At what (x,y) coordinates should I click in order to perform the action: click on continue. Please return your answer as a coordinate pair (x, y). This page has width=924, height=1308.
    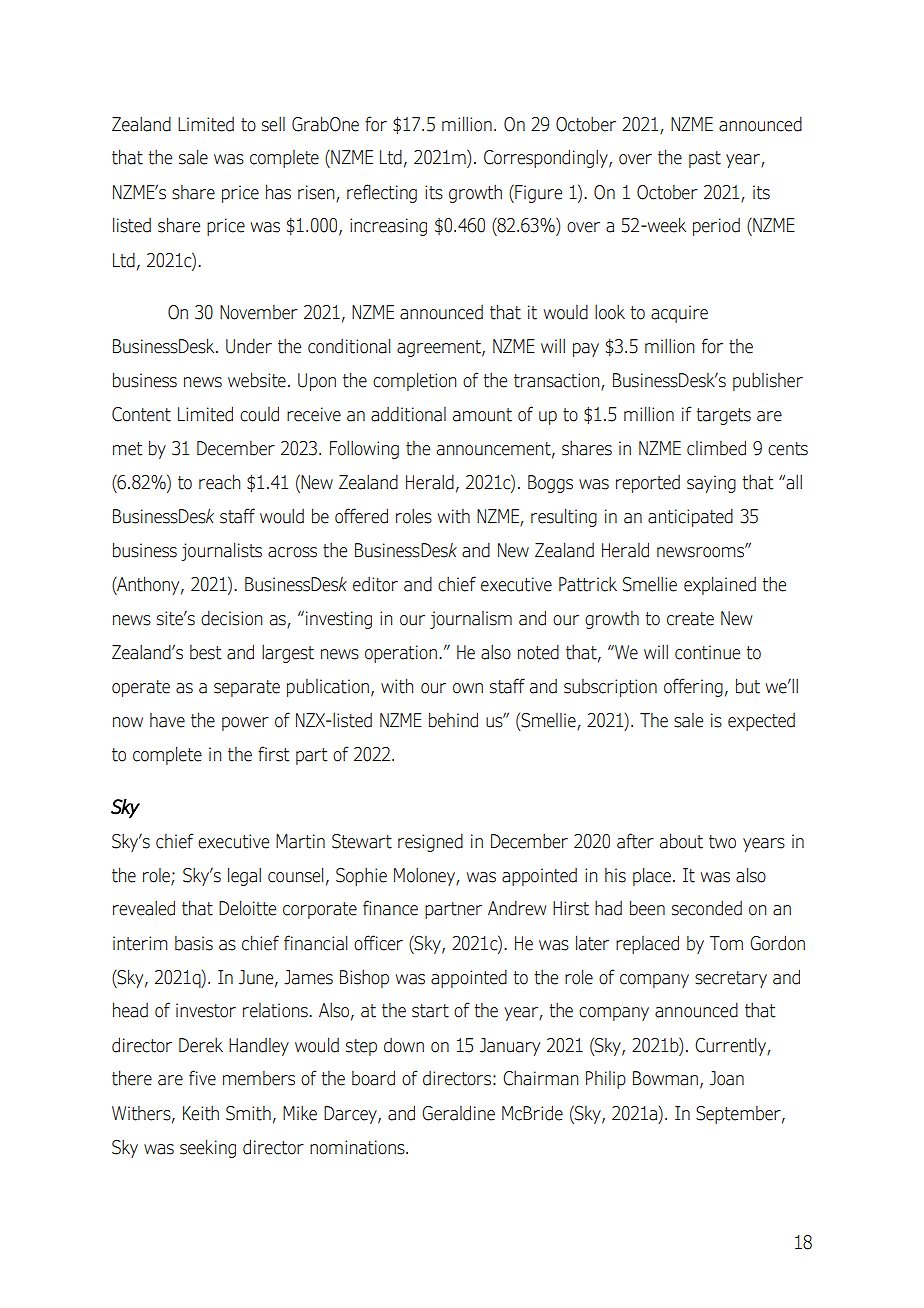
    Looking at the image, I should click on (707, 652).
